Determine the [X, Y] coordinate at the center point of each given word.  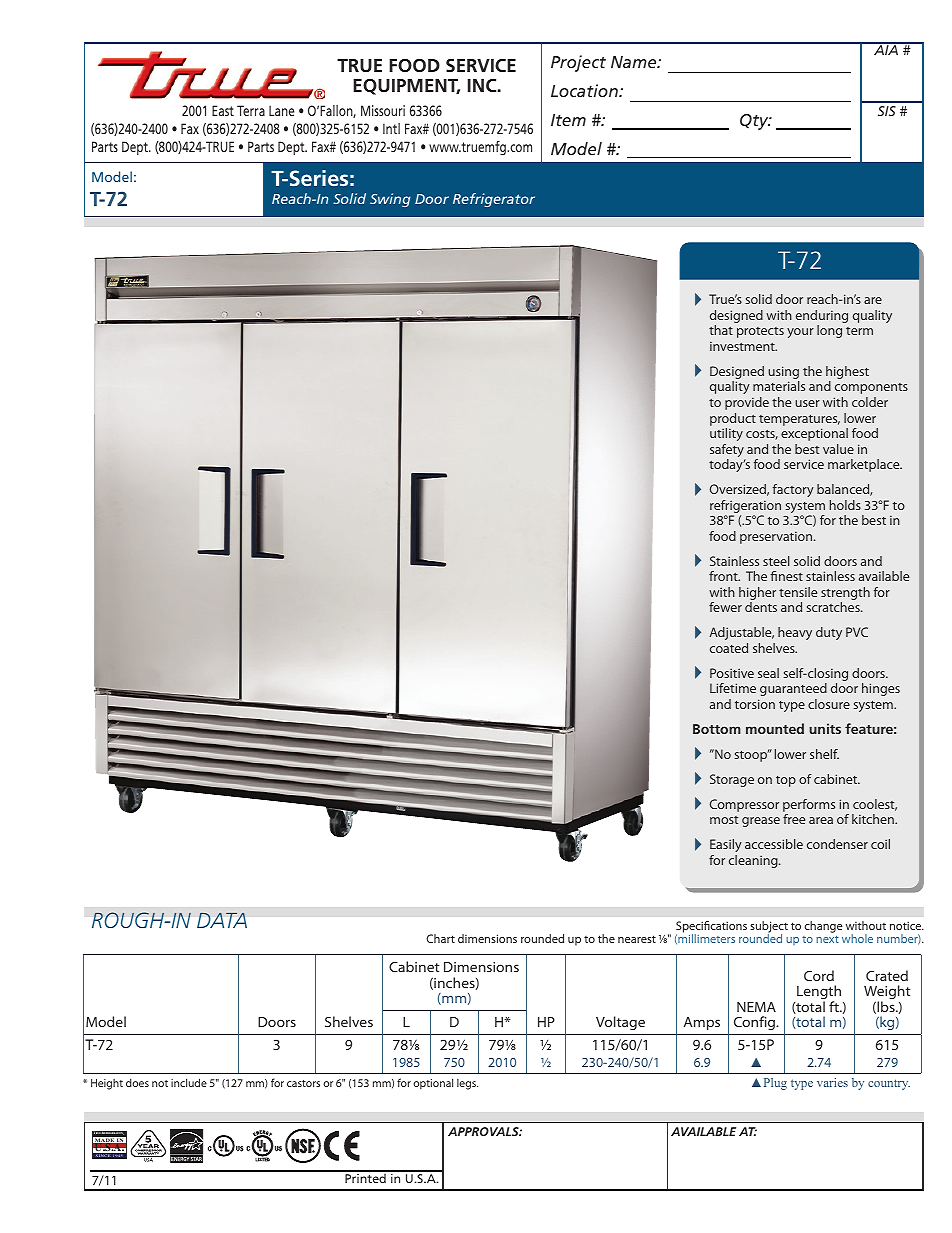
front [724, 576]
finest [787, 576]
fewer [725, 607]
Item [568, 120]
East [223, 110]
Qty [755, 122]
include [189, 1082]
